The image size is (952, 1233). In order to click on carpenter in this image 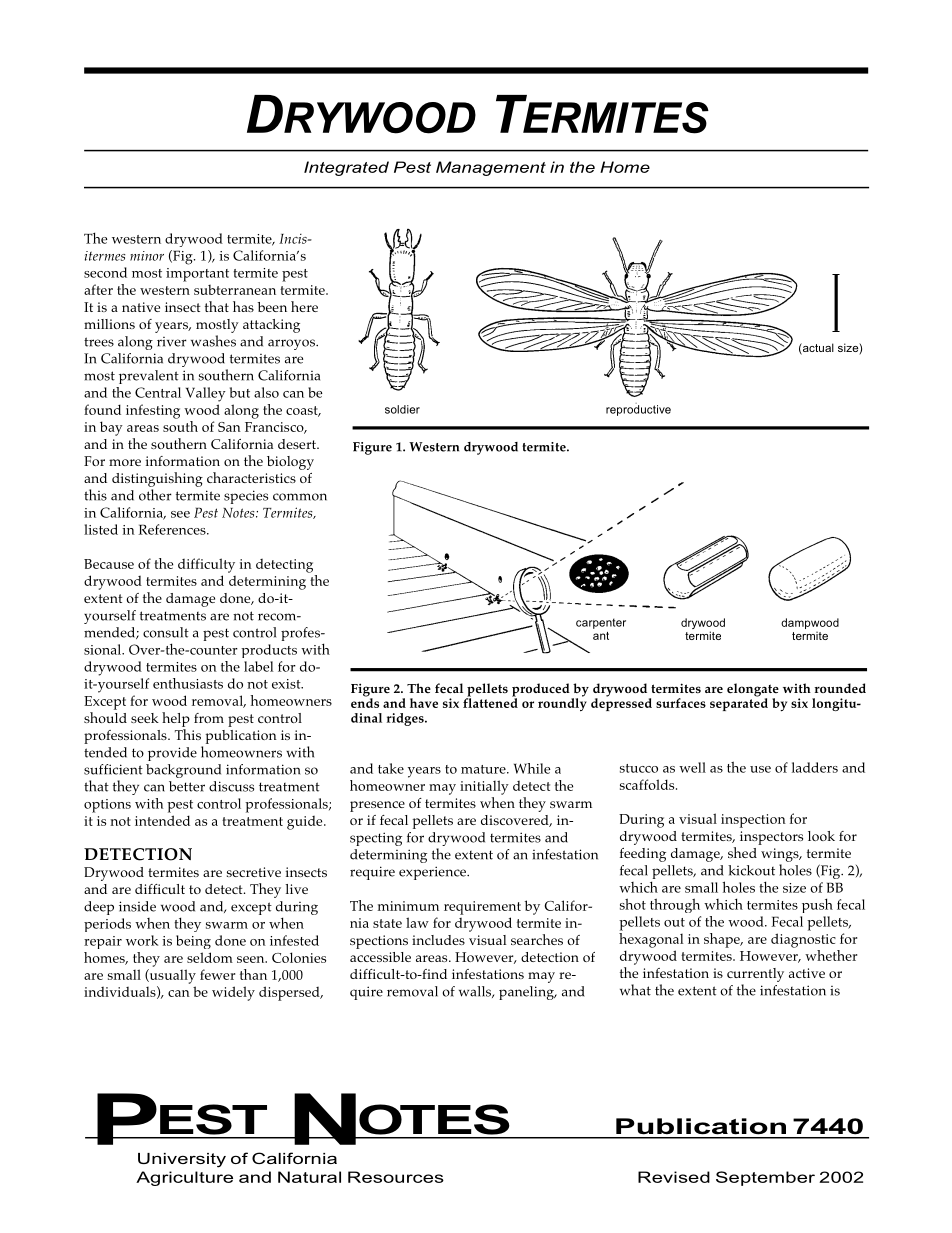, I will do `click(601, 623)`.
